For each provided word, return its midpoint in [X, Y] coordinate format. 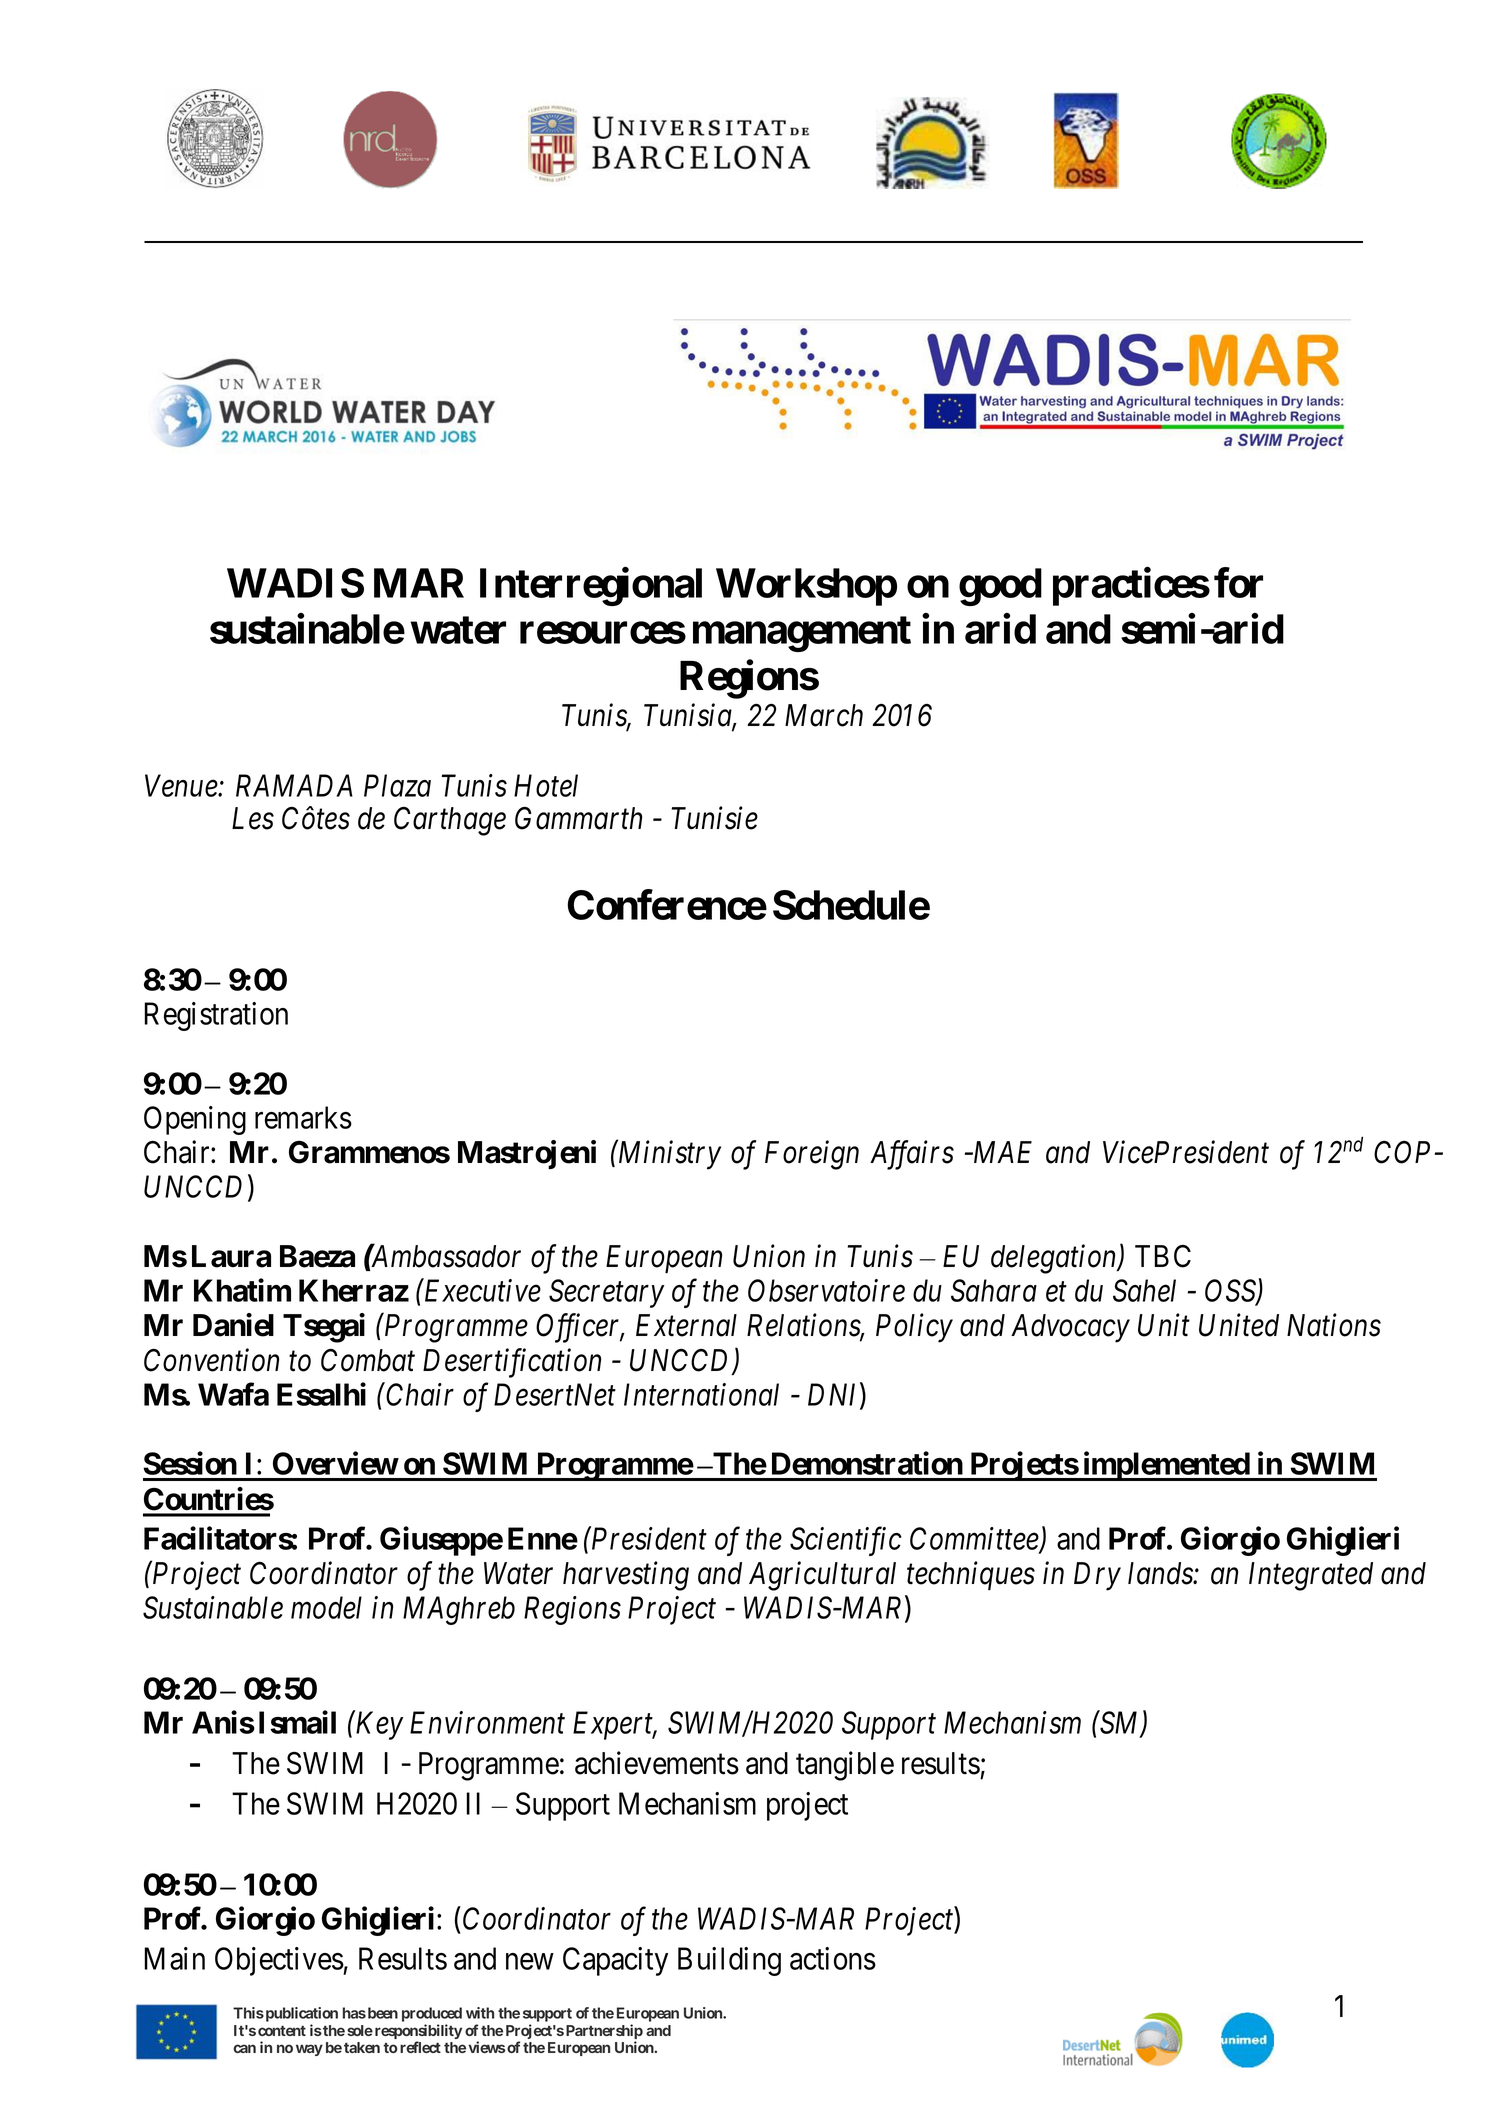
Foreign [812, 1155]
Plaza [397, 785]
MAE [1001, 1152]
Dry [1097, 1576]
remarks [303, 1117]
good [1000, 587]
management [802, 634]
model [326, 1607]
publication [300, 2014]
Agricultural [822, 1576]
